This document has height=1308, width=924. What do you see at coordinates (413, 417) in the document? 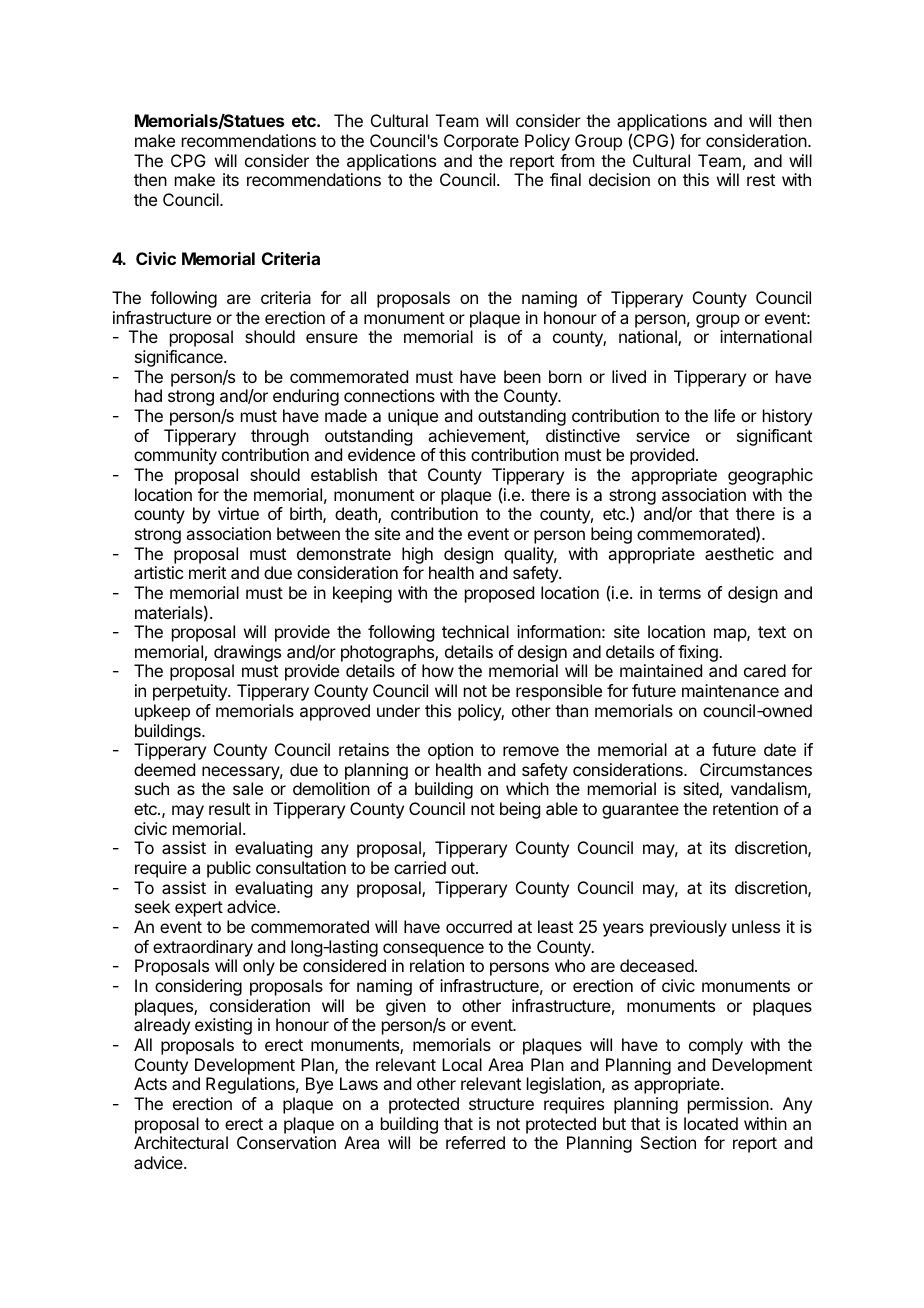
I see `unique` at bounding box center [413, 417].
